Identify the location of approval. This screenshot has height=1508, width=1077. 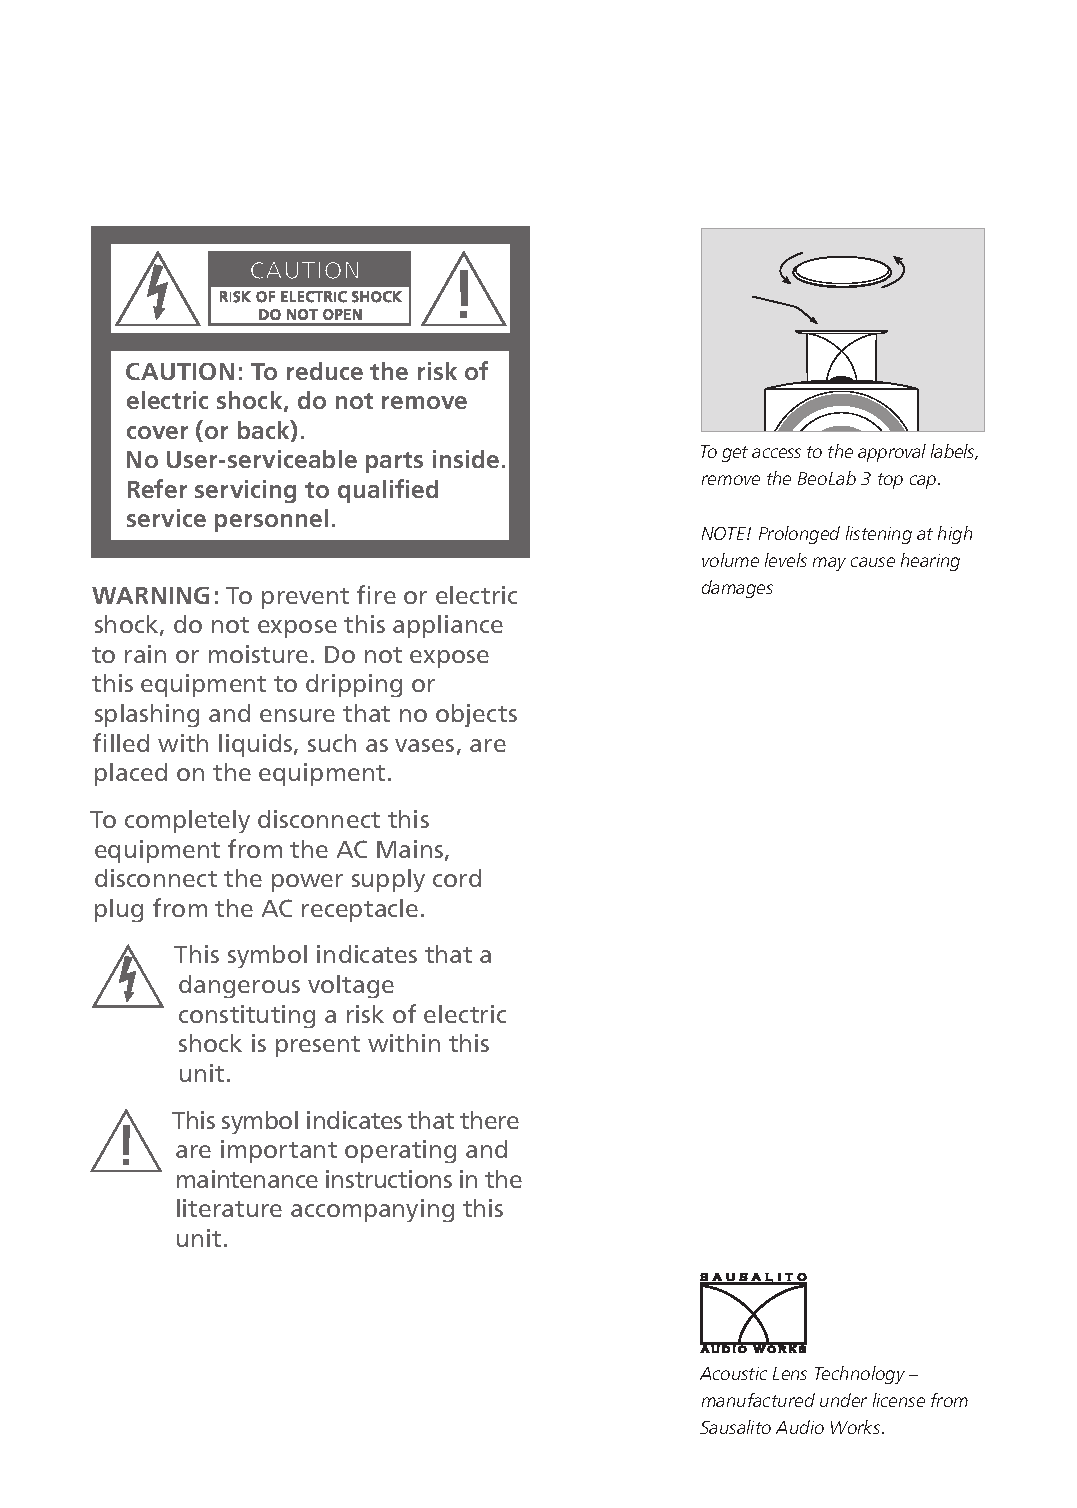
(892, 453).
